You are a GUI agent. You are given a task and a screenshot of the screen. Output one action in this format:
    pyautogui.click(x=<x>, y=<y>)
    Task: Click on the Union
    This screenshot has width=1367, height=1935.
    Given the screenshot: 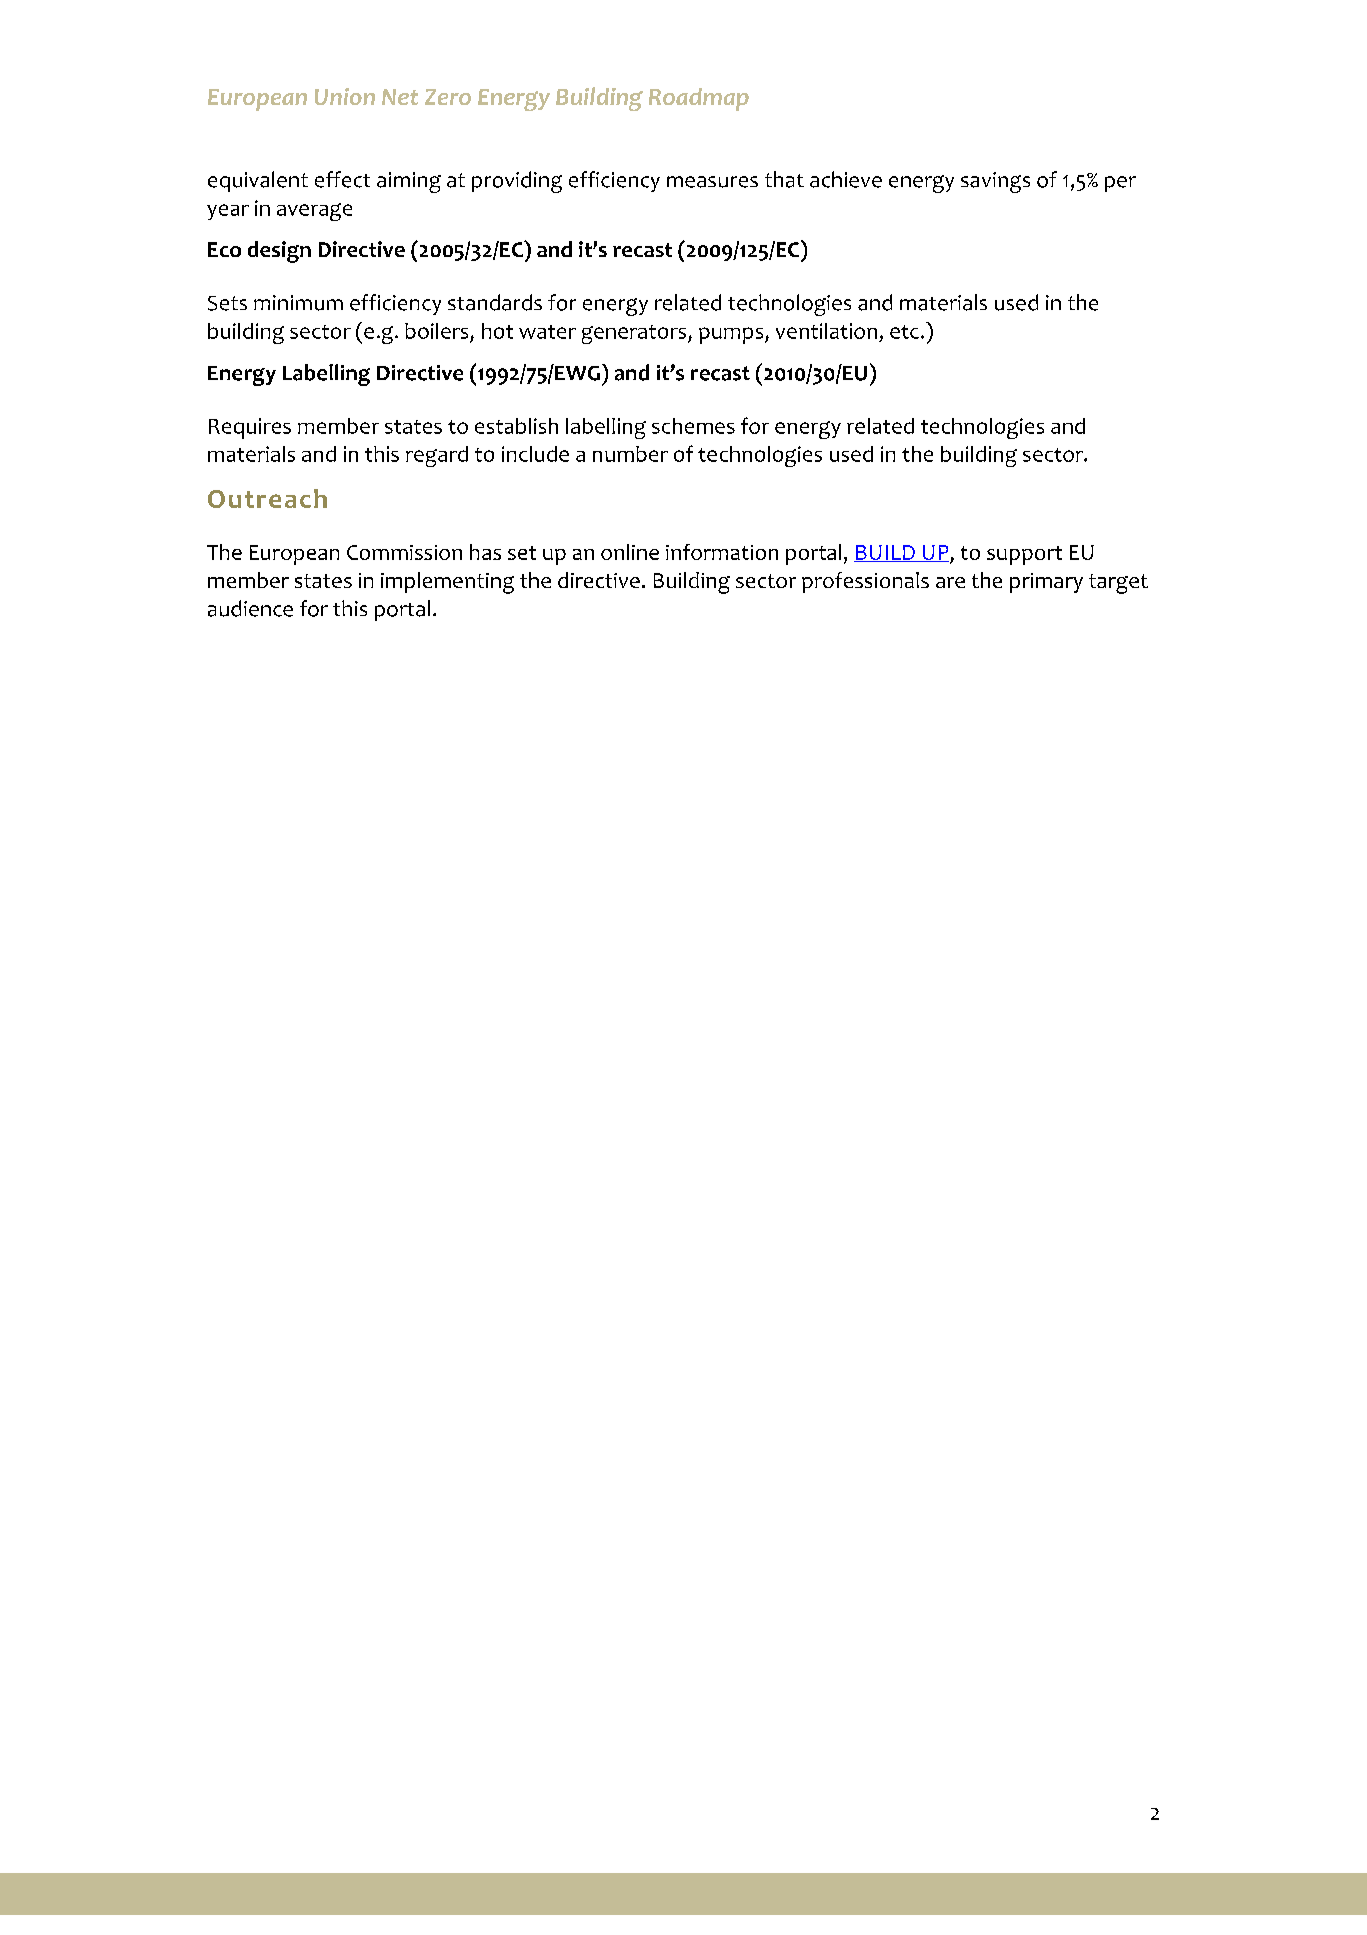 What is the action you would take?
    pyautogui.click(x=345, y=96)
